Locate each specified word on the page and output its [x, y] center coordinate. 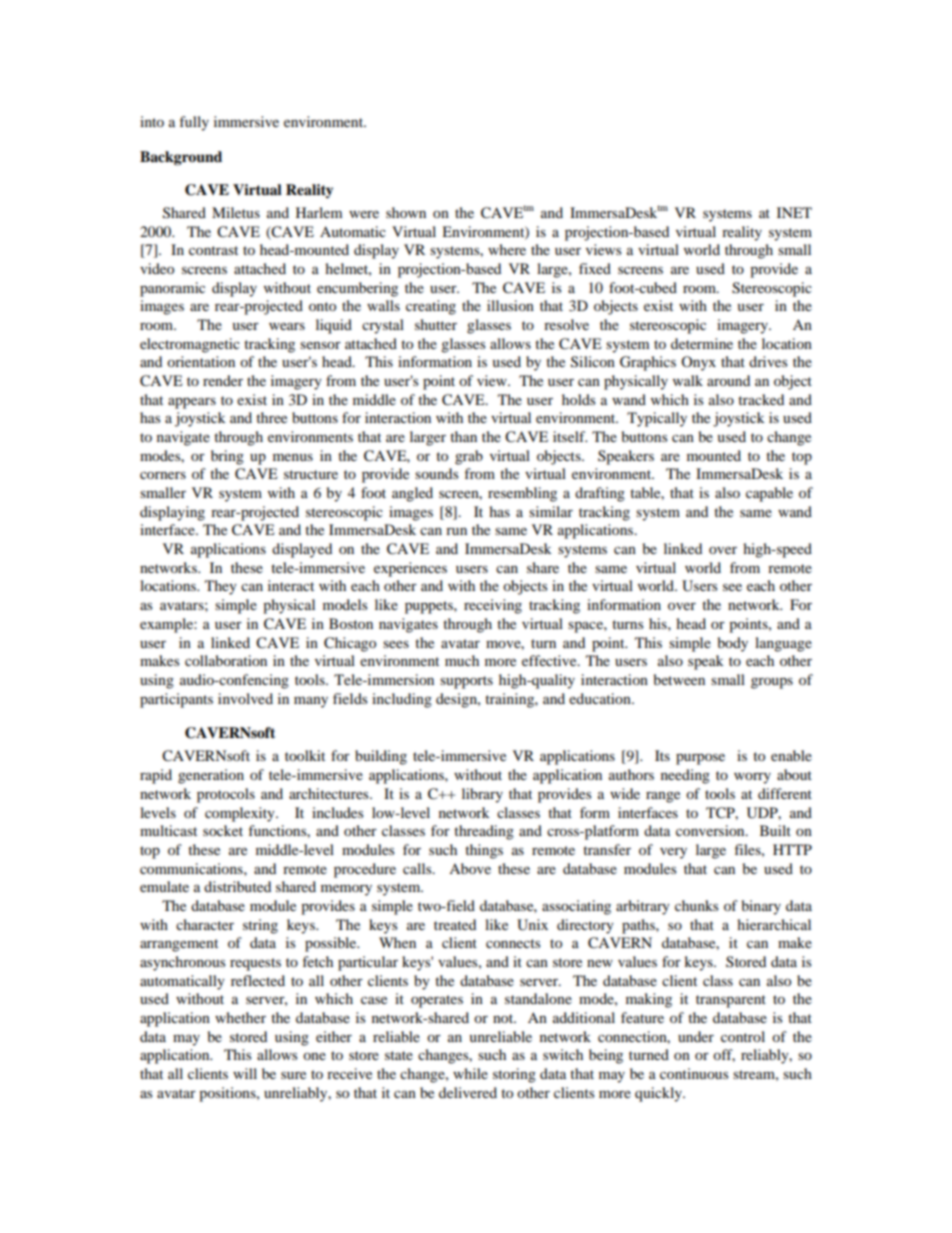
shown [406, 212]
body [733, 644]
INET [794, 212]
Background [181, 158]
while [470, 1073]
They [221, 587]
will [245, 1073]
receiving [493, 606]
